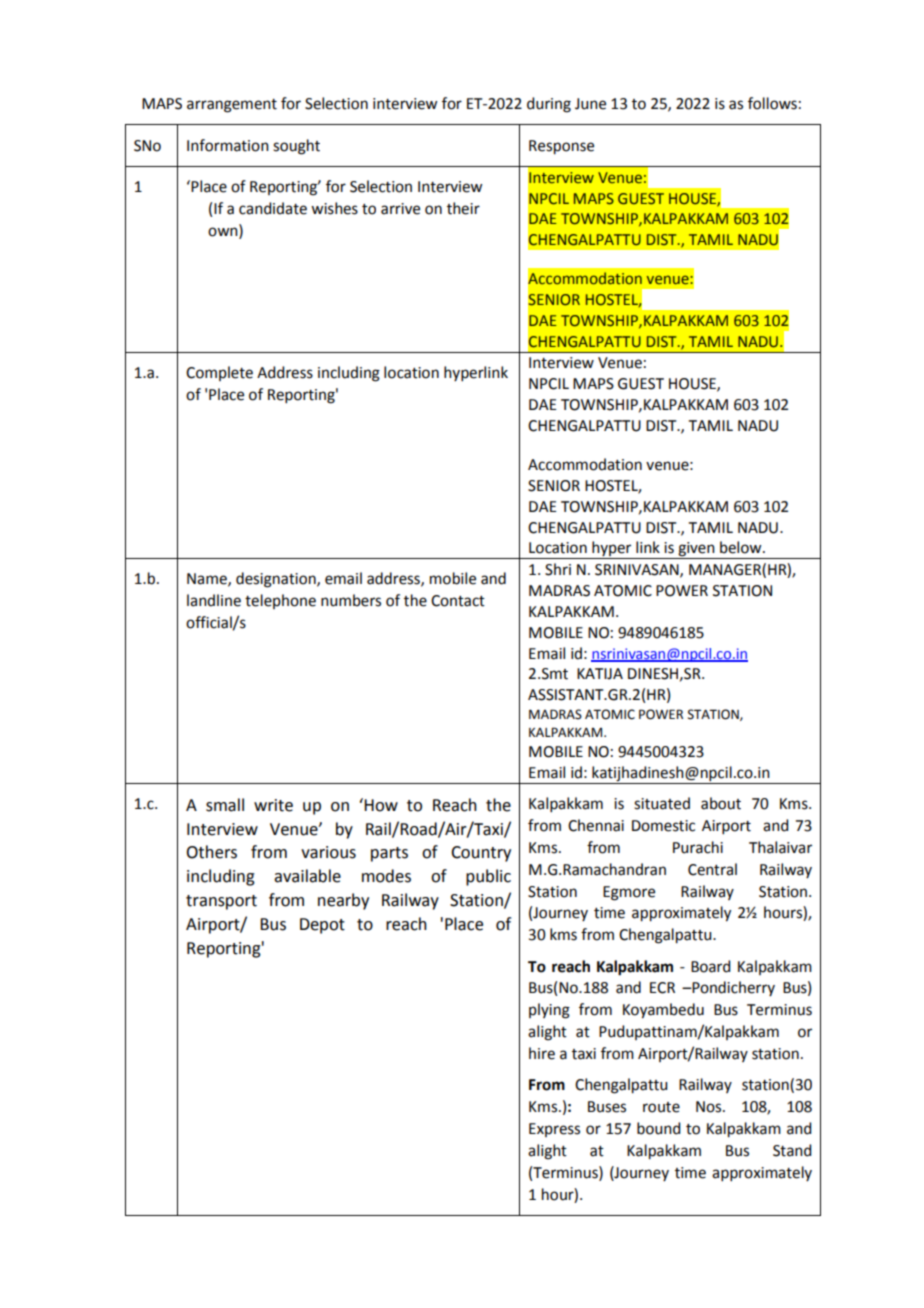 The height and width of the document is (1308, 924). I want to click on Depot, so click(322, 926).
